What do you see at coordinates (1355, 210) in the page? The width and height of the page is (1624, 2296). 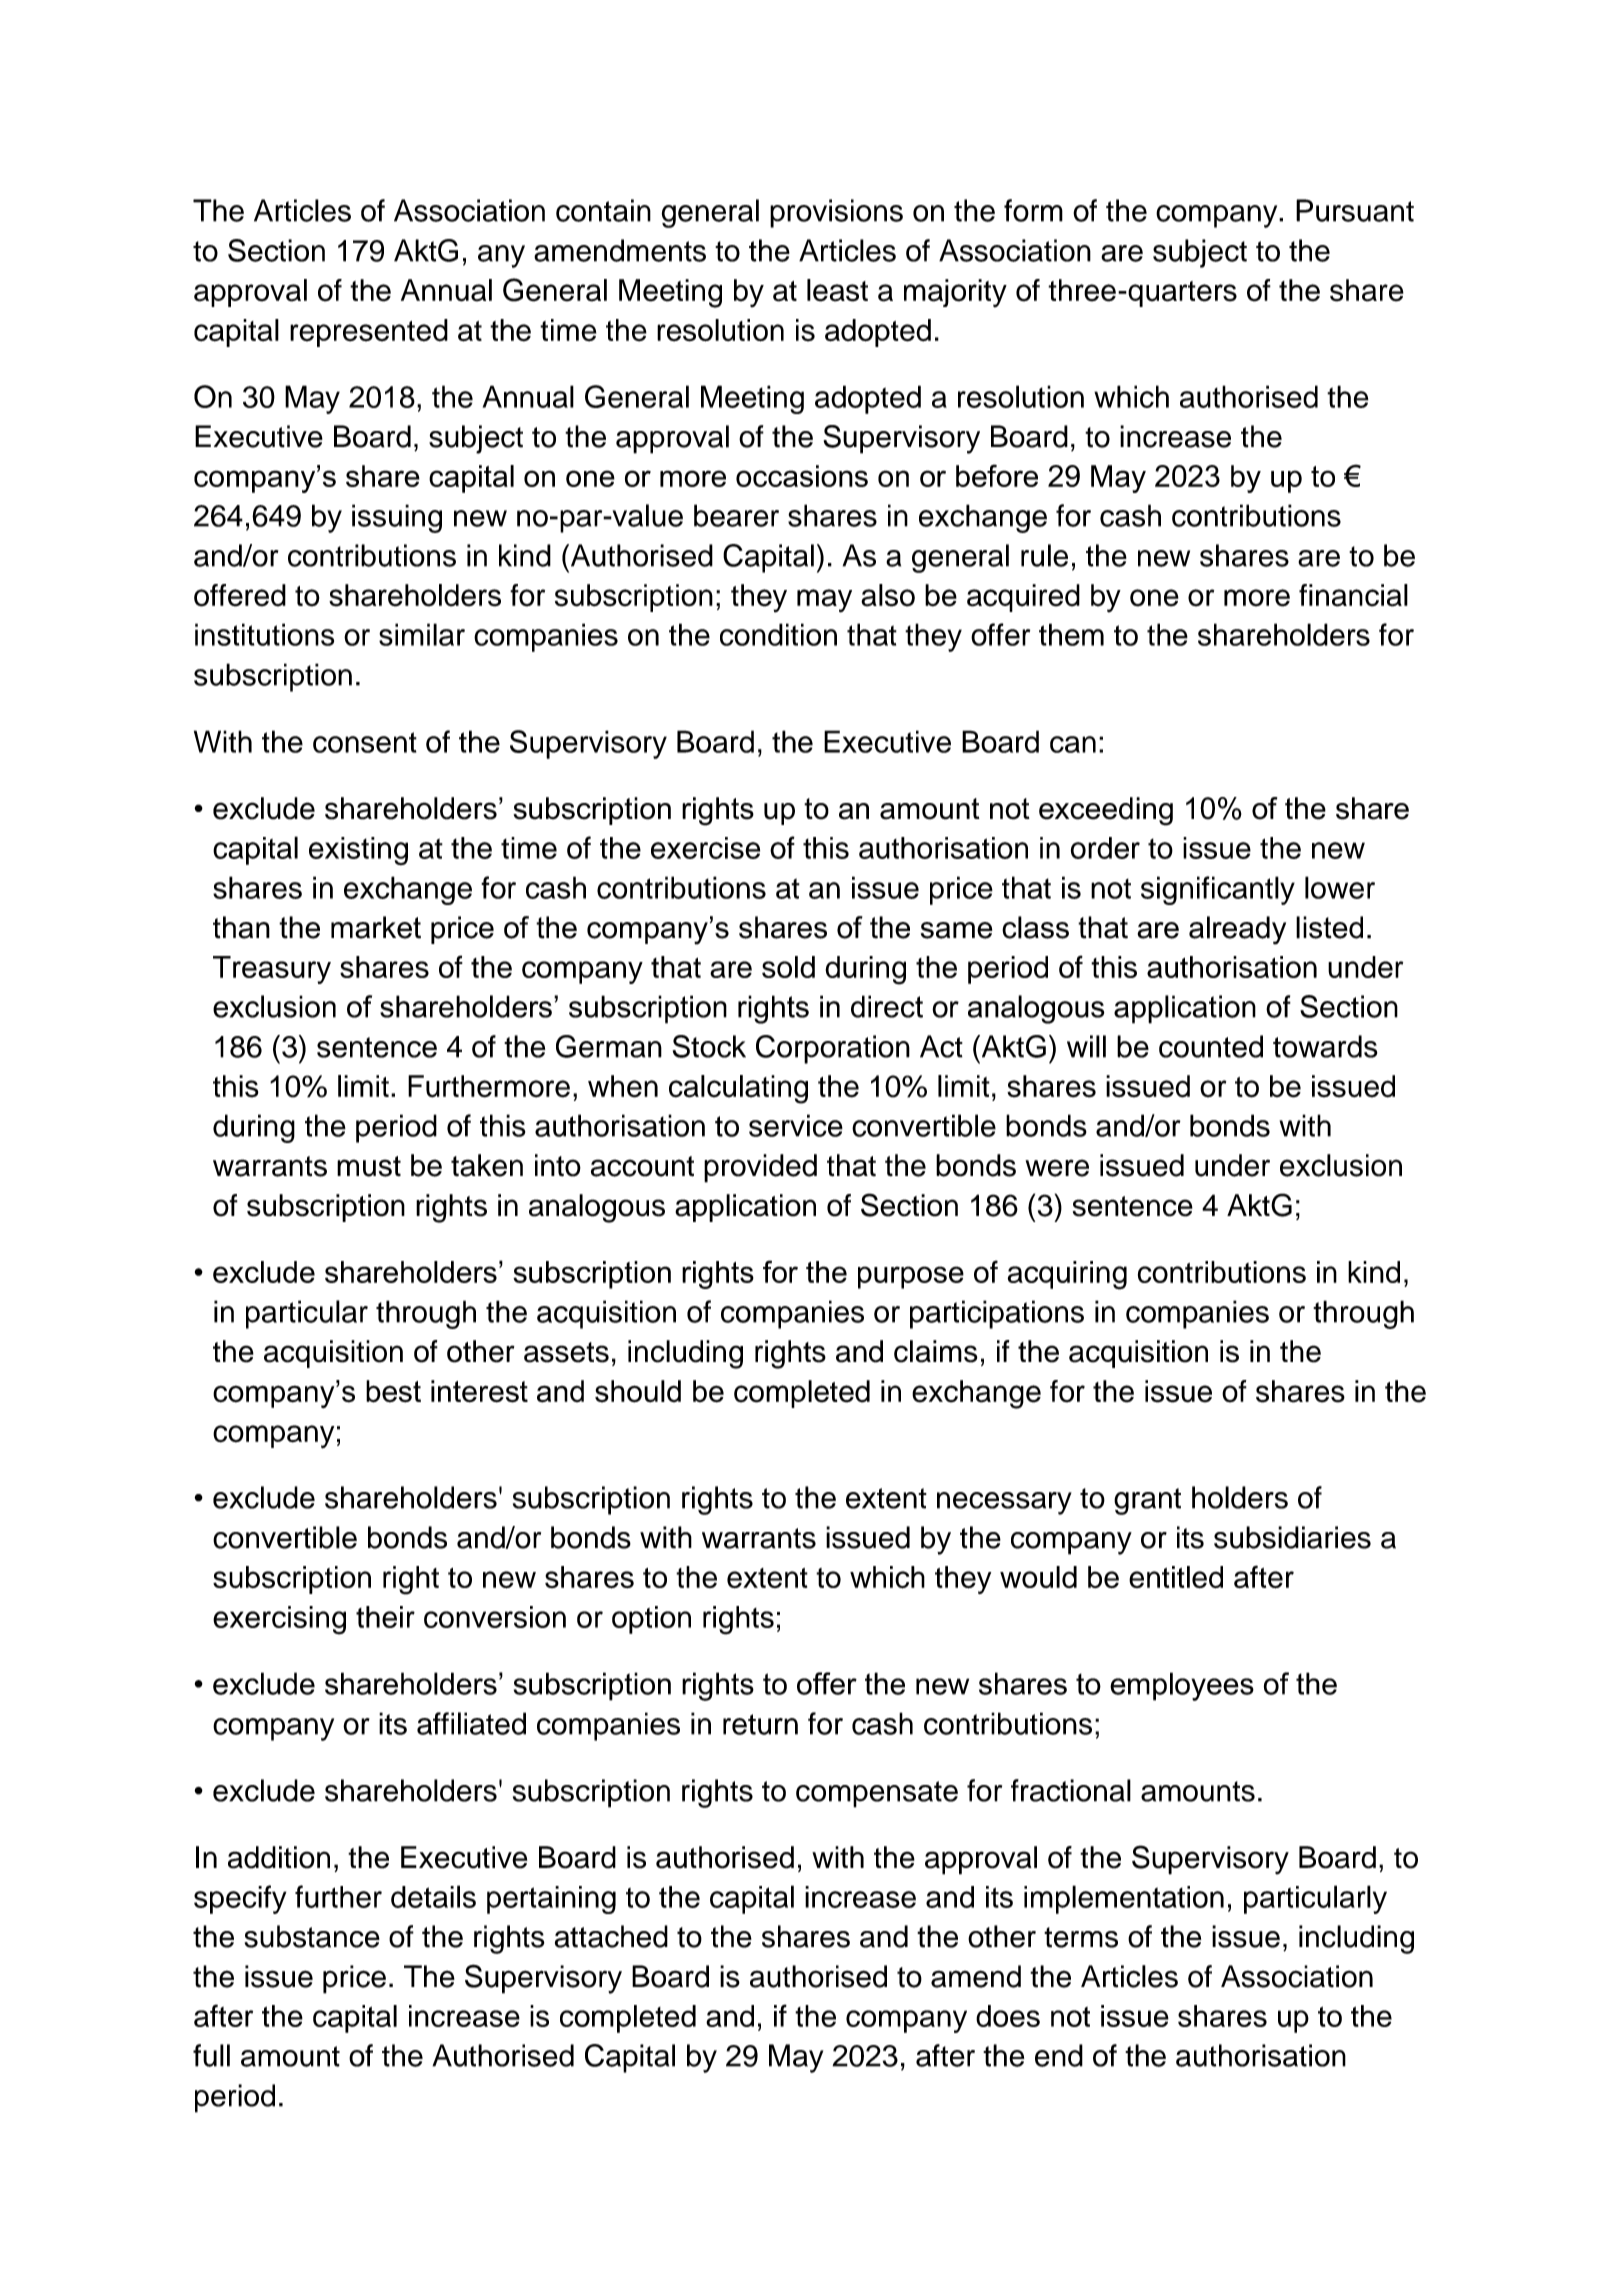 I see `Pursuant` at bounding box center [1355, 210].
